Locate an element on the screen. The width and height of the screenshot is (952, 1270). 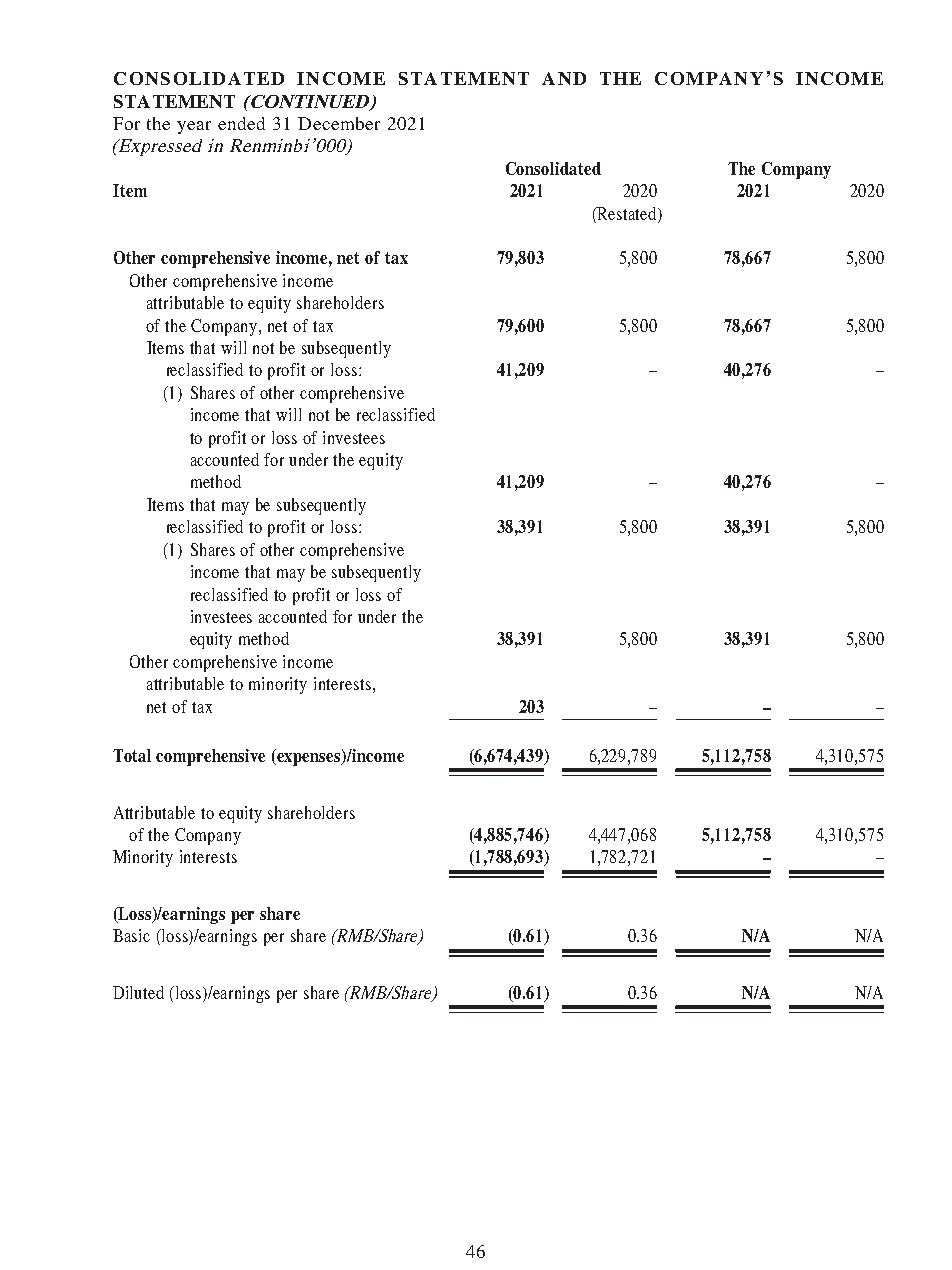
Diluted is located at coordinates (138, 992).
